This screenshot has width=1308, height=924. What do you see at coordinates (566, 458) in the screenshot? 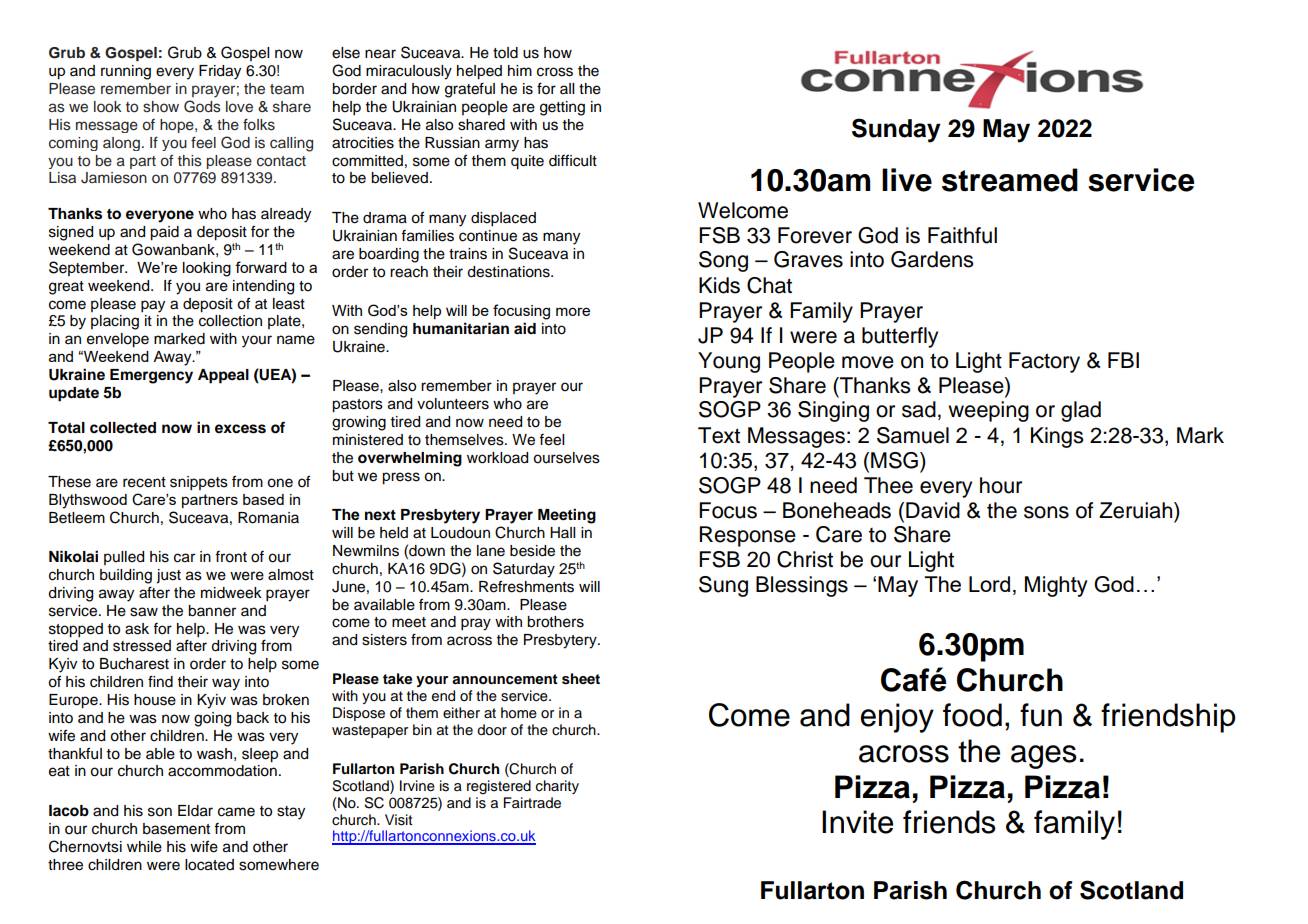
I see `ourselves` at bounding box center [566, 458].
